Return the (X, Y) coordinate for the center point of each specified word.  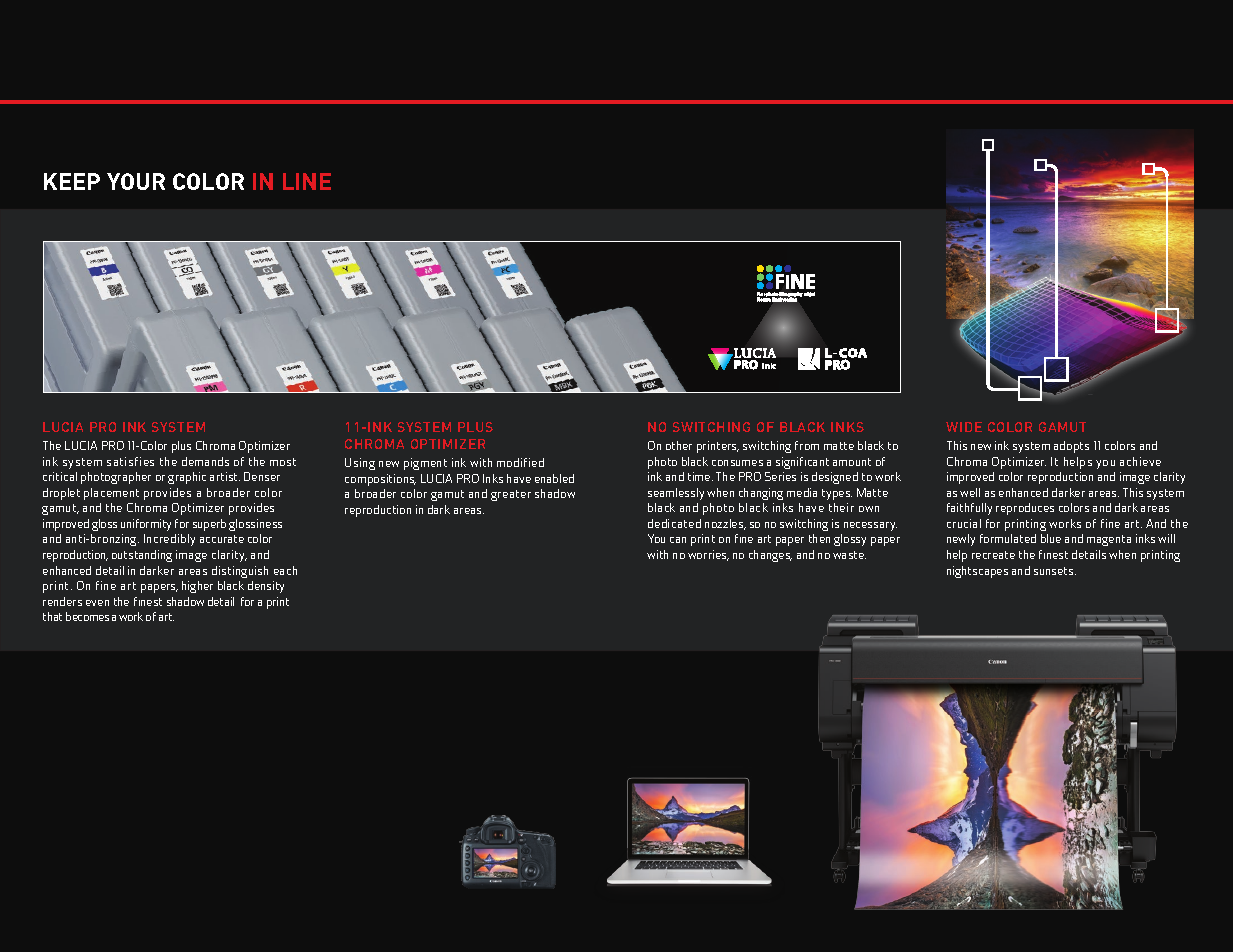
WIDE (964, 427)
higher (197, 587)
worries (708, 555)
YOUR (136, 181)
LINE (307, 181)
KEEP (72, 181)
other (679, 445)
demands (205, 461)
